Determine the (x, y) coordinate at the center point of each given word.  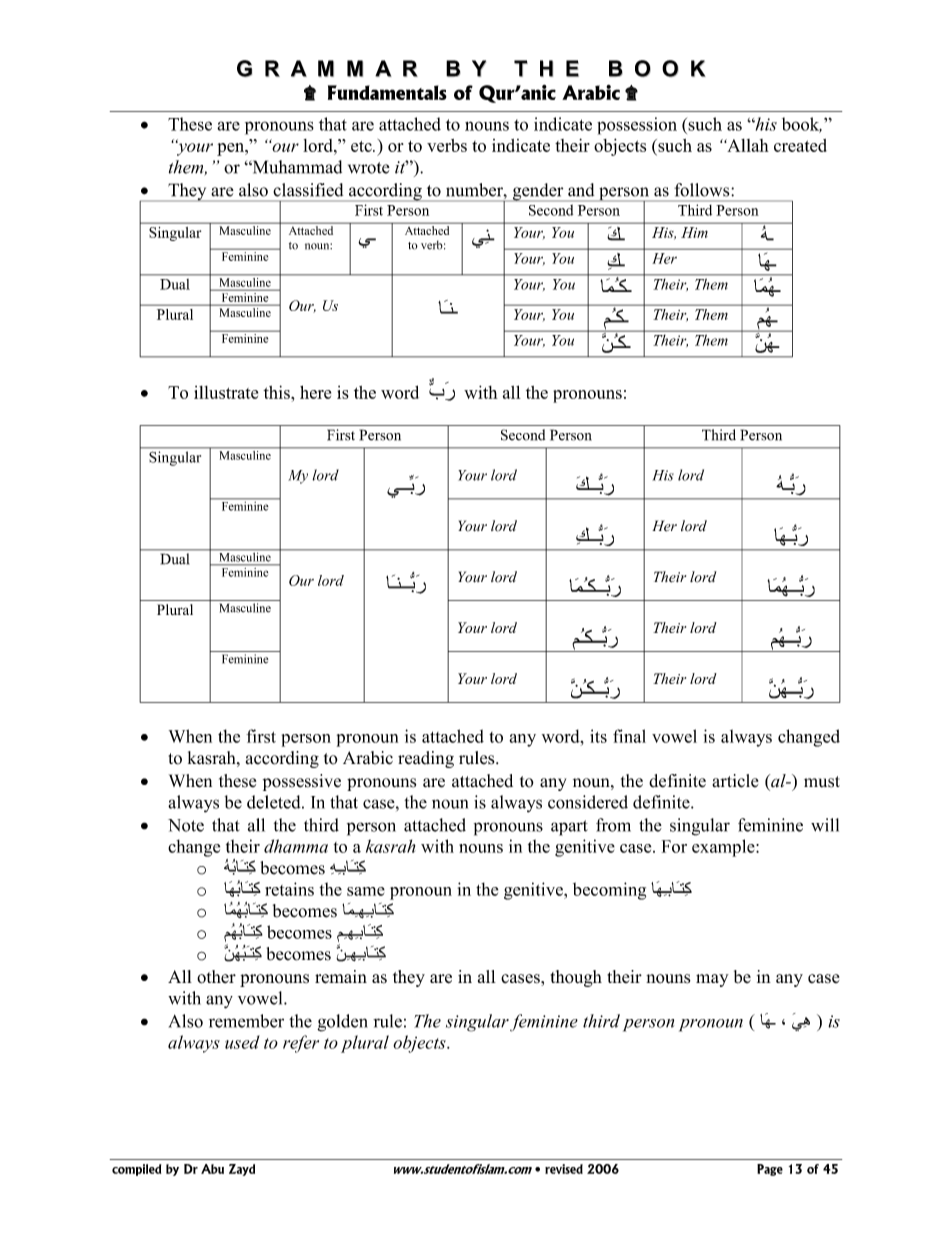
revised (564, 1169)
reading (426, 759)
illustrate (226, 392)
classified (308, 190)
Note (186, 825)
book (802, 125)
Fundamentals (387, 92)
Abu (212, 1169)
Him (694, 232)
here (315, 392)
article (735, 781)
